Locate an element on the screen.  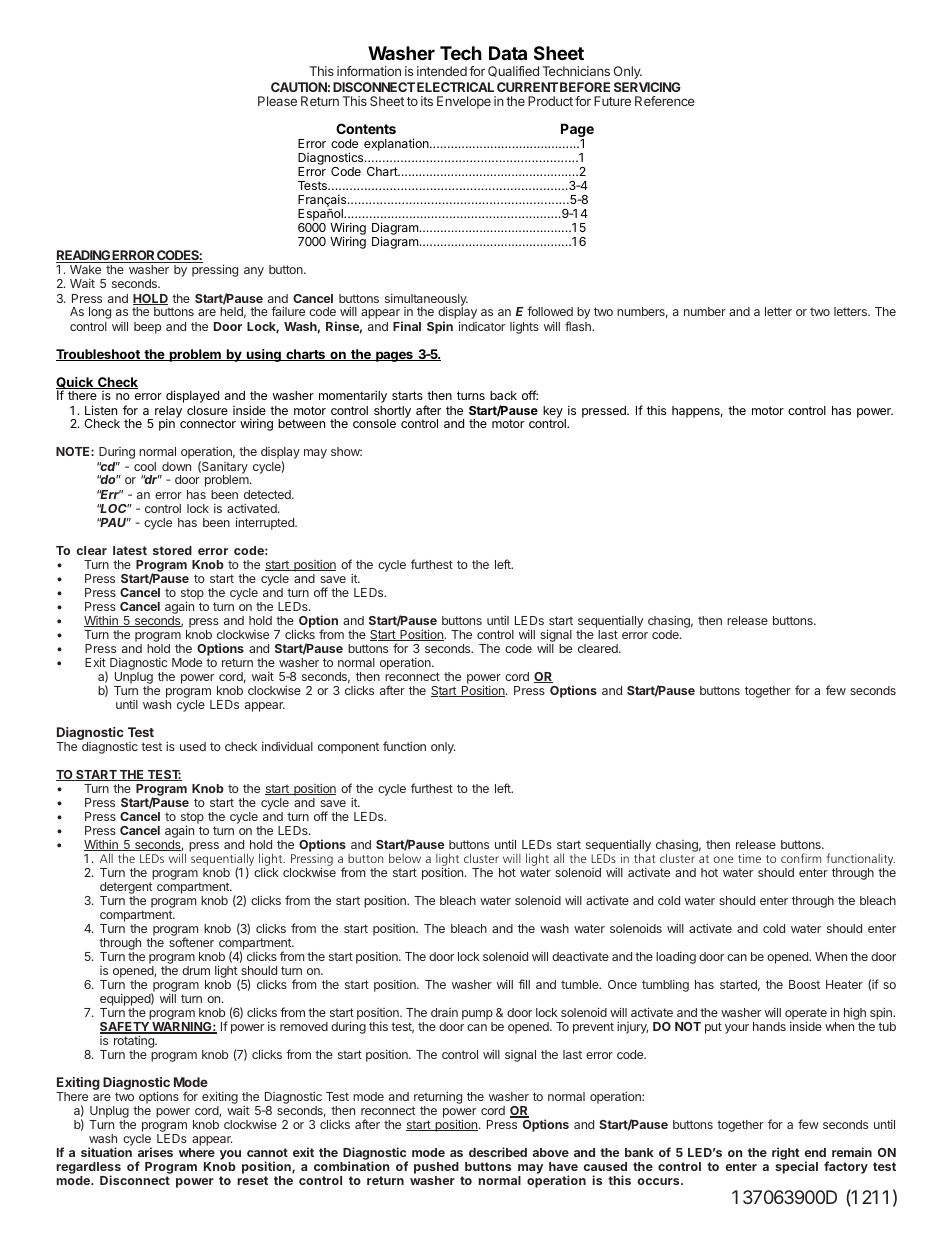
confirm is located at coordinates (801, 858).
